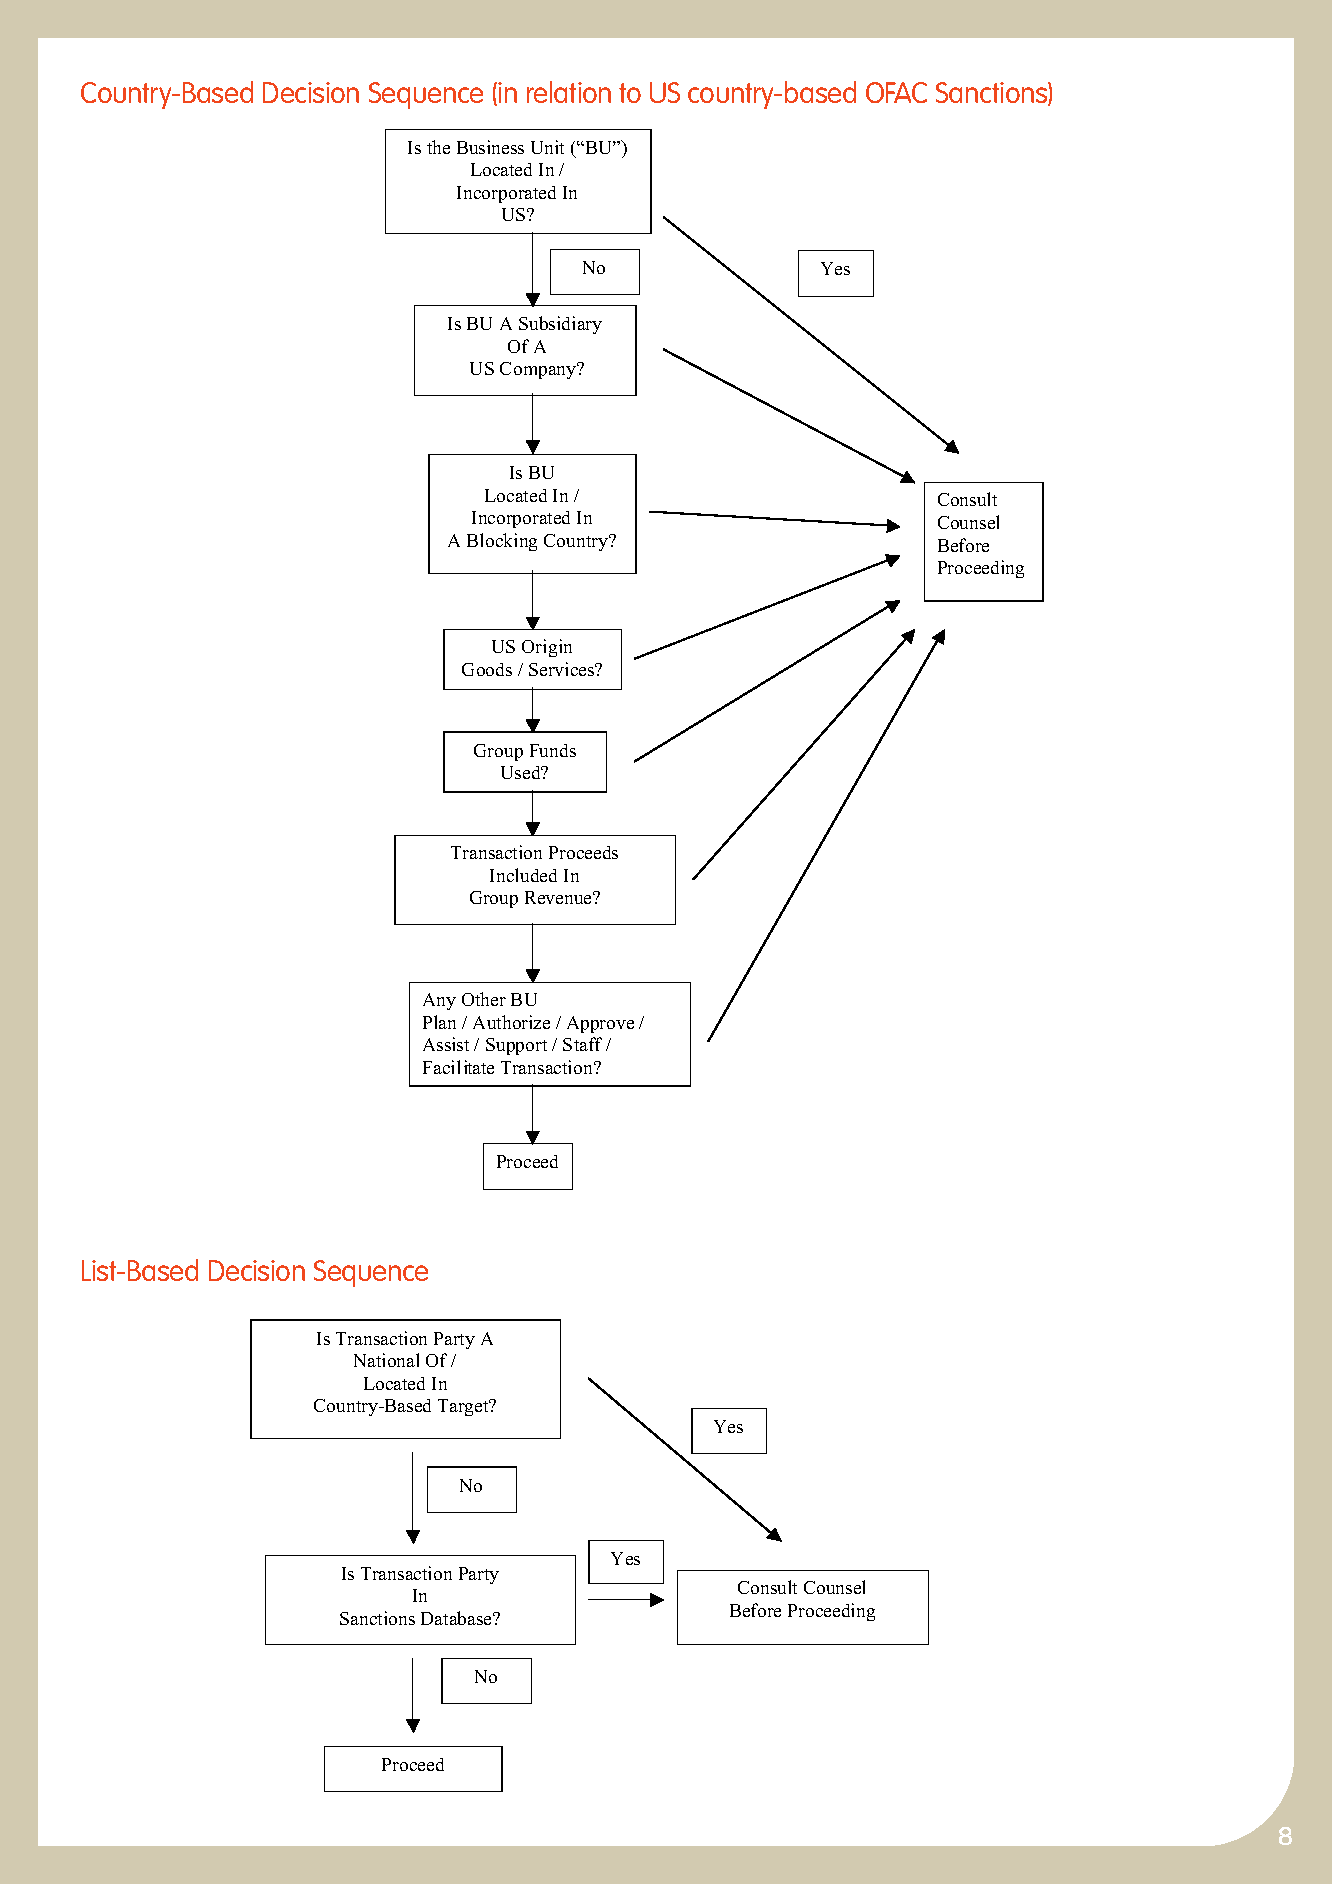 The height and width of the screenshot is (1884, 1332). I want to click on Goods, so click(487, 669).
